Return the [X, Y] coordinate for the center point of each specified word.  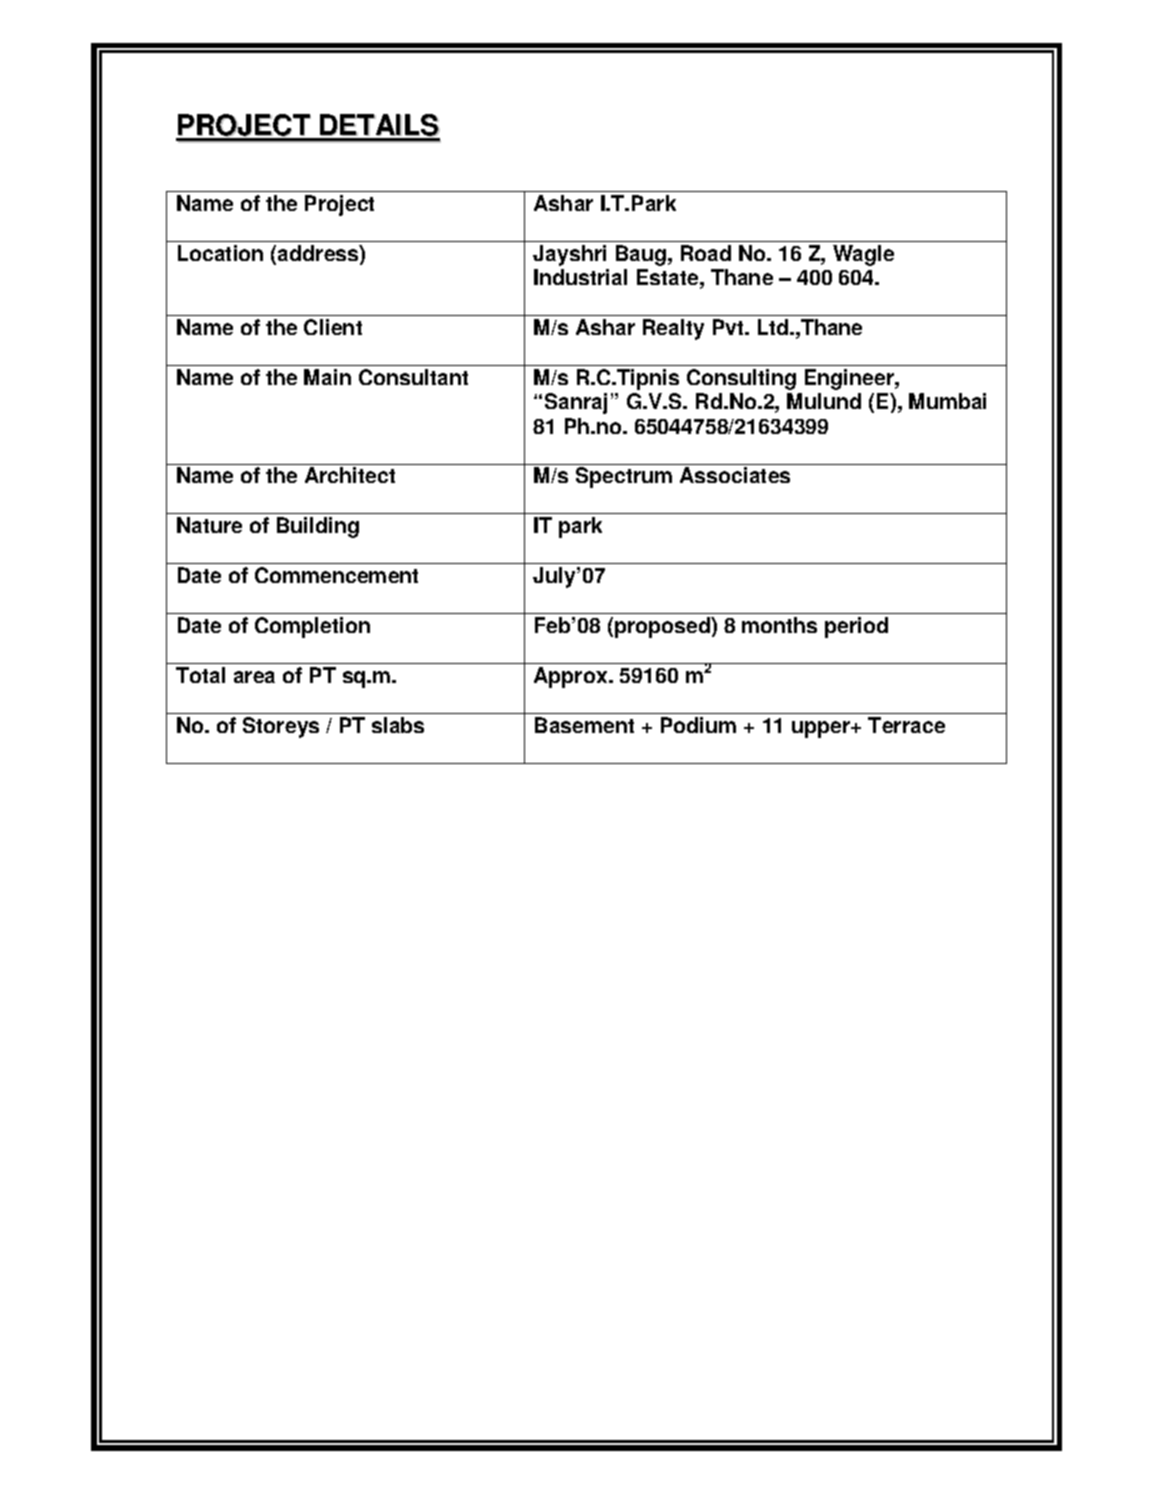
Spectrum [624, 477]
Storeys [281, 727]
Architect [350, 475]
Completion [312, 627]
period [856, 627]
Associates [735, 475]
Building [318, 527]
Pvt [729, 327]
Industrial [580, 277]
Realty [673, 329]
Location [220, 253]
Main [327, 377]
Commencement [336, 575]
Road [706, 253]
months [779, 625]
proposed [663, 627]
